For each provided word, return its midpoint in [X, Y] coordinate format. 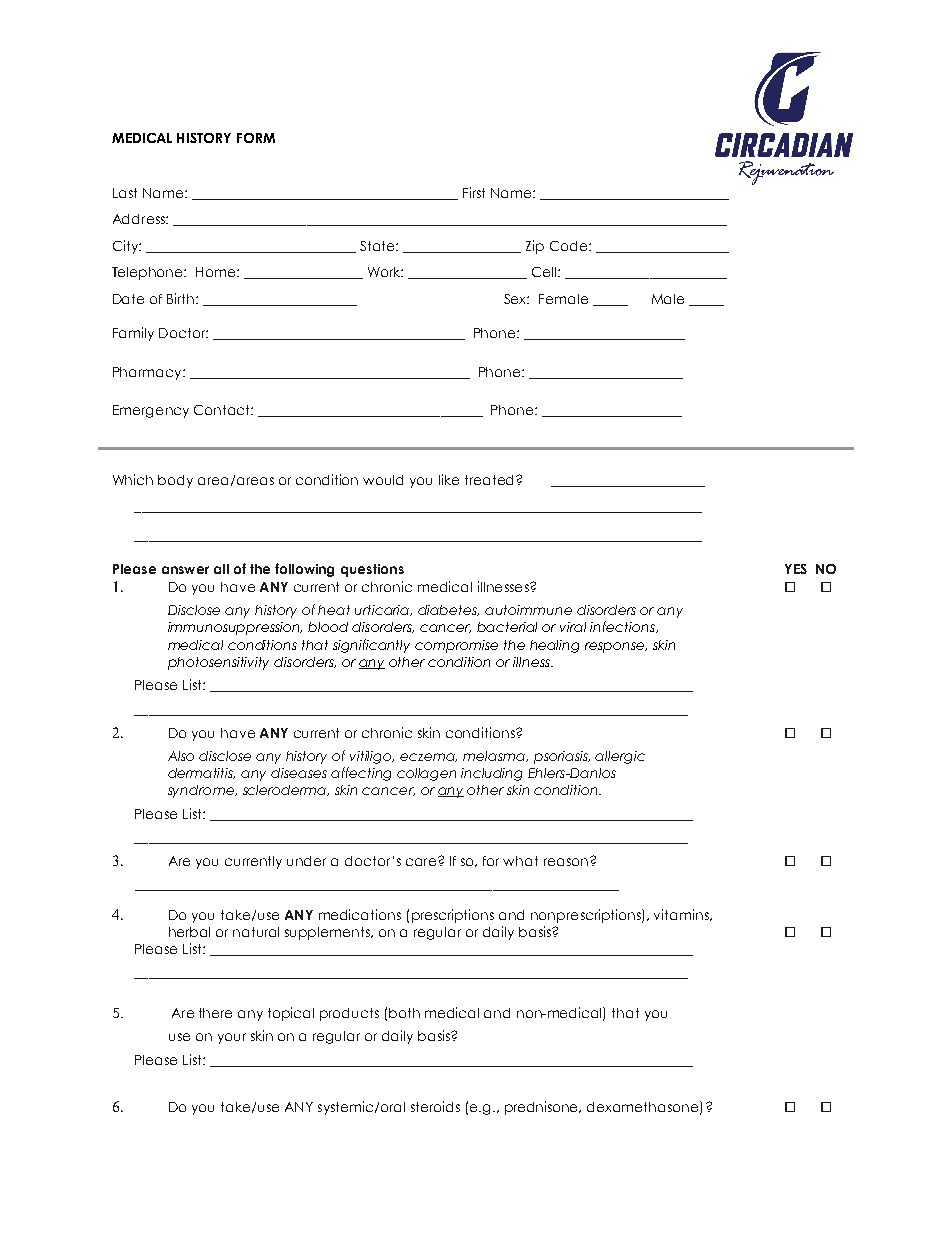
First [474, 192]
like [449, 479]
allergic [620, 757]
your [232, 1038]
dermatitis [201, 773]
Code [570, 246]
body [175, 481]
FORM [256, 138]
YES [796, 569]
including [491, 774]
